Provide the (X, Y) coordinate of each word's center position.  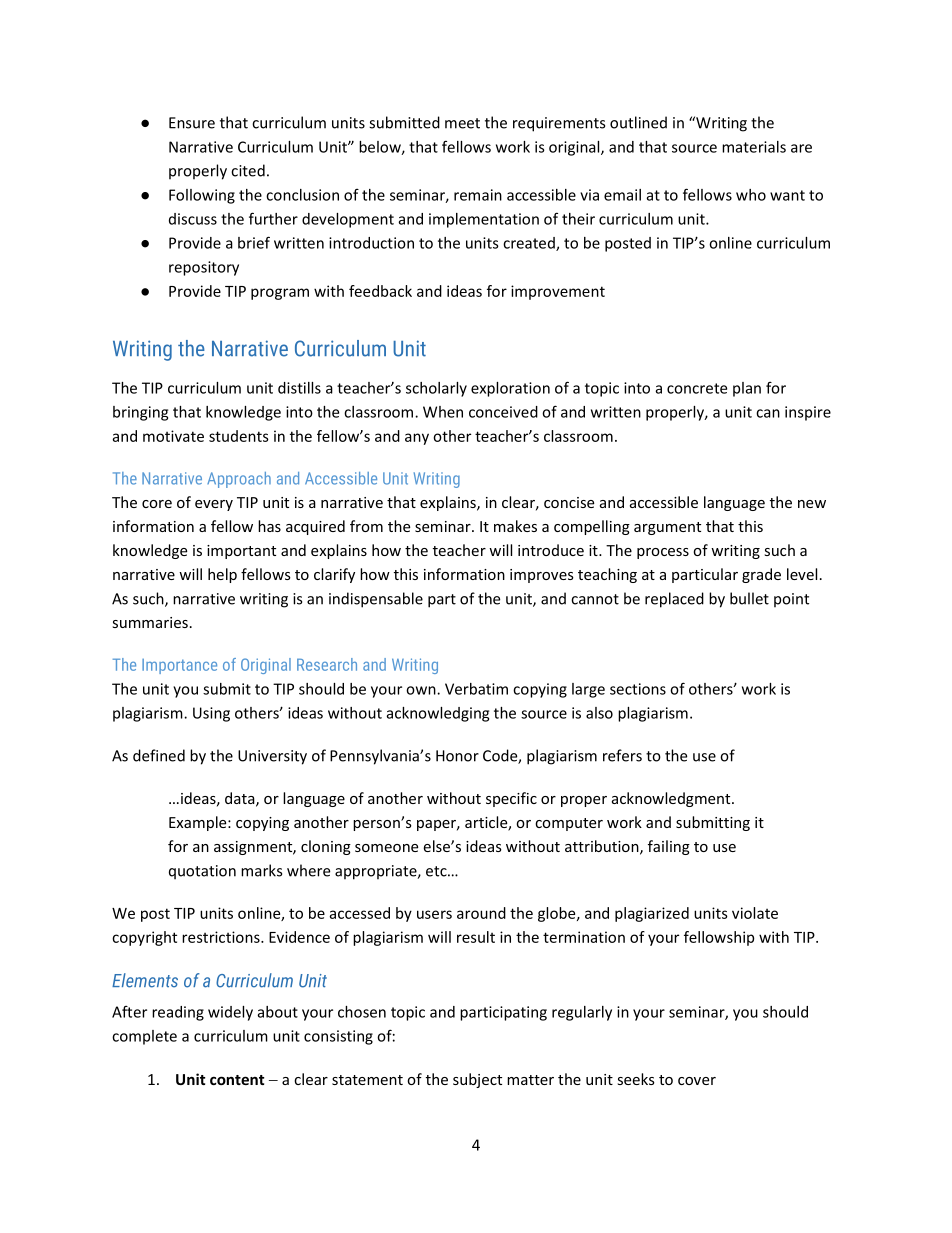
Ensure (192, 123)
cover (697, 1081)
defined (159, 755)
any (417, 439)
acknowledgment (672, 799)
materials (754, 147)
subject (477, 1080)
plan (747, 389)
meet (462, 123)
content (237, 1080)
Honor (457, 756)
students (239, 436)
